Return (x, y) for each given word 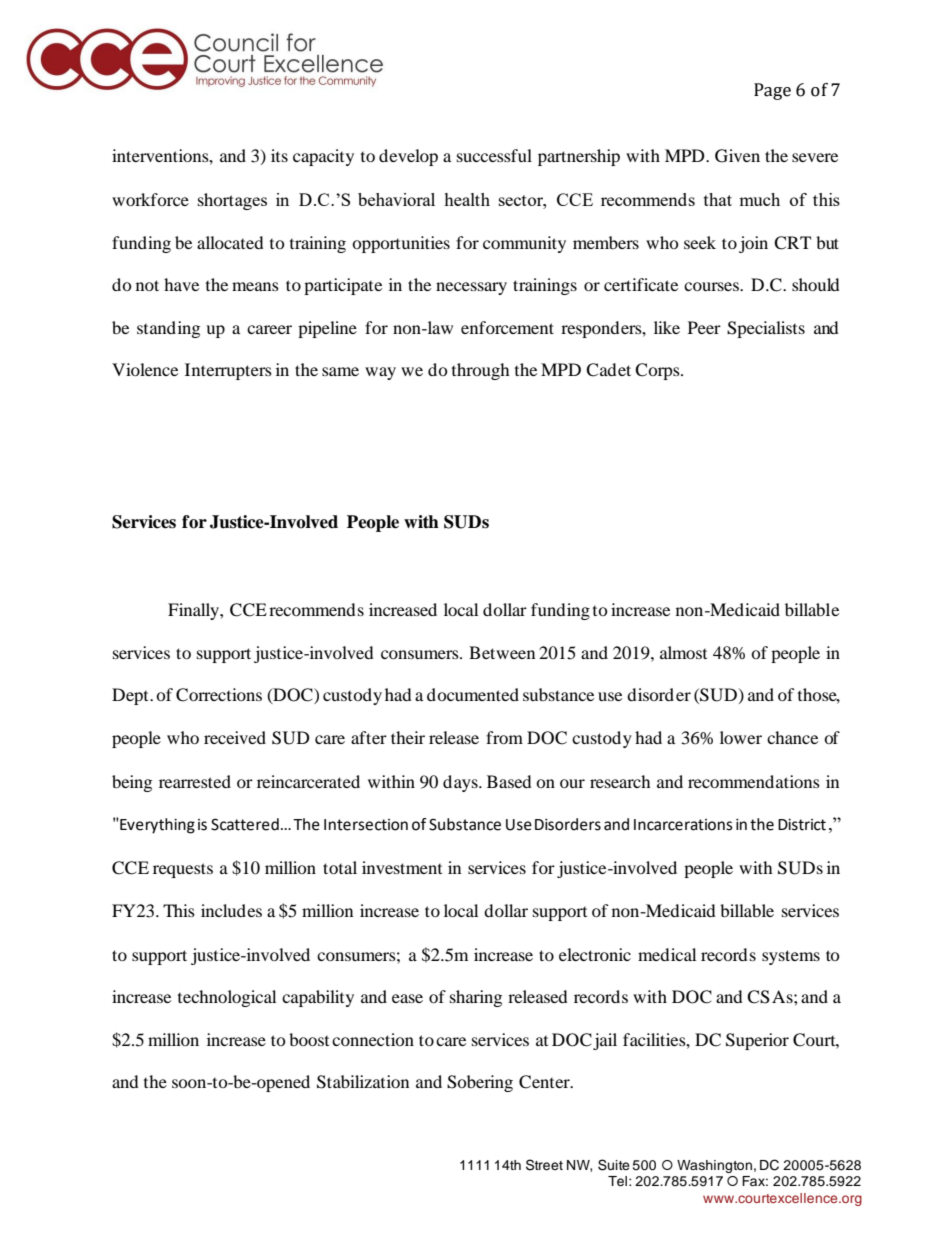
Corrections (219, 695)
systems (791, 957)
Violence (145, 369)
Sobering (480, 1083)
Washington (714, 1166)
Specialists (766, 329)
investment (402, 867)
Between (502, 652)
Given (737, 156)
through (481, 371)
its (279, 155)
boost (309, 1039)
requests (183, 870)
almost (683, 652)
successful (494, 155)
